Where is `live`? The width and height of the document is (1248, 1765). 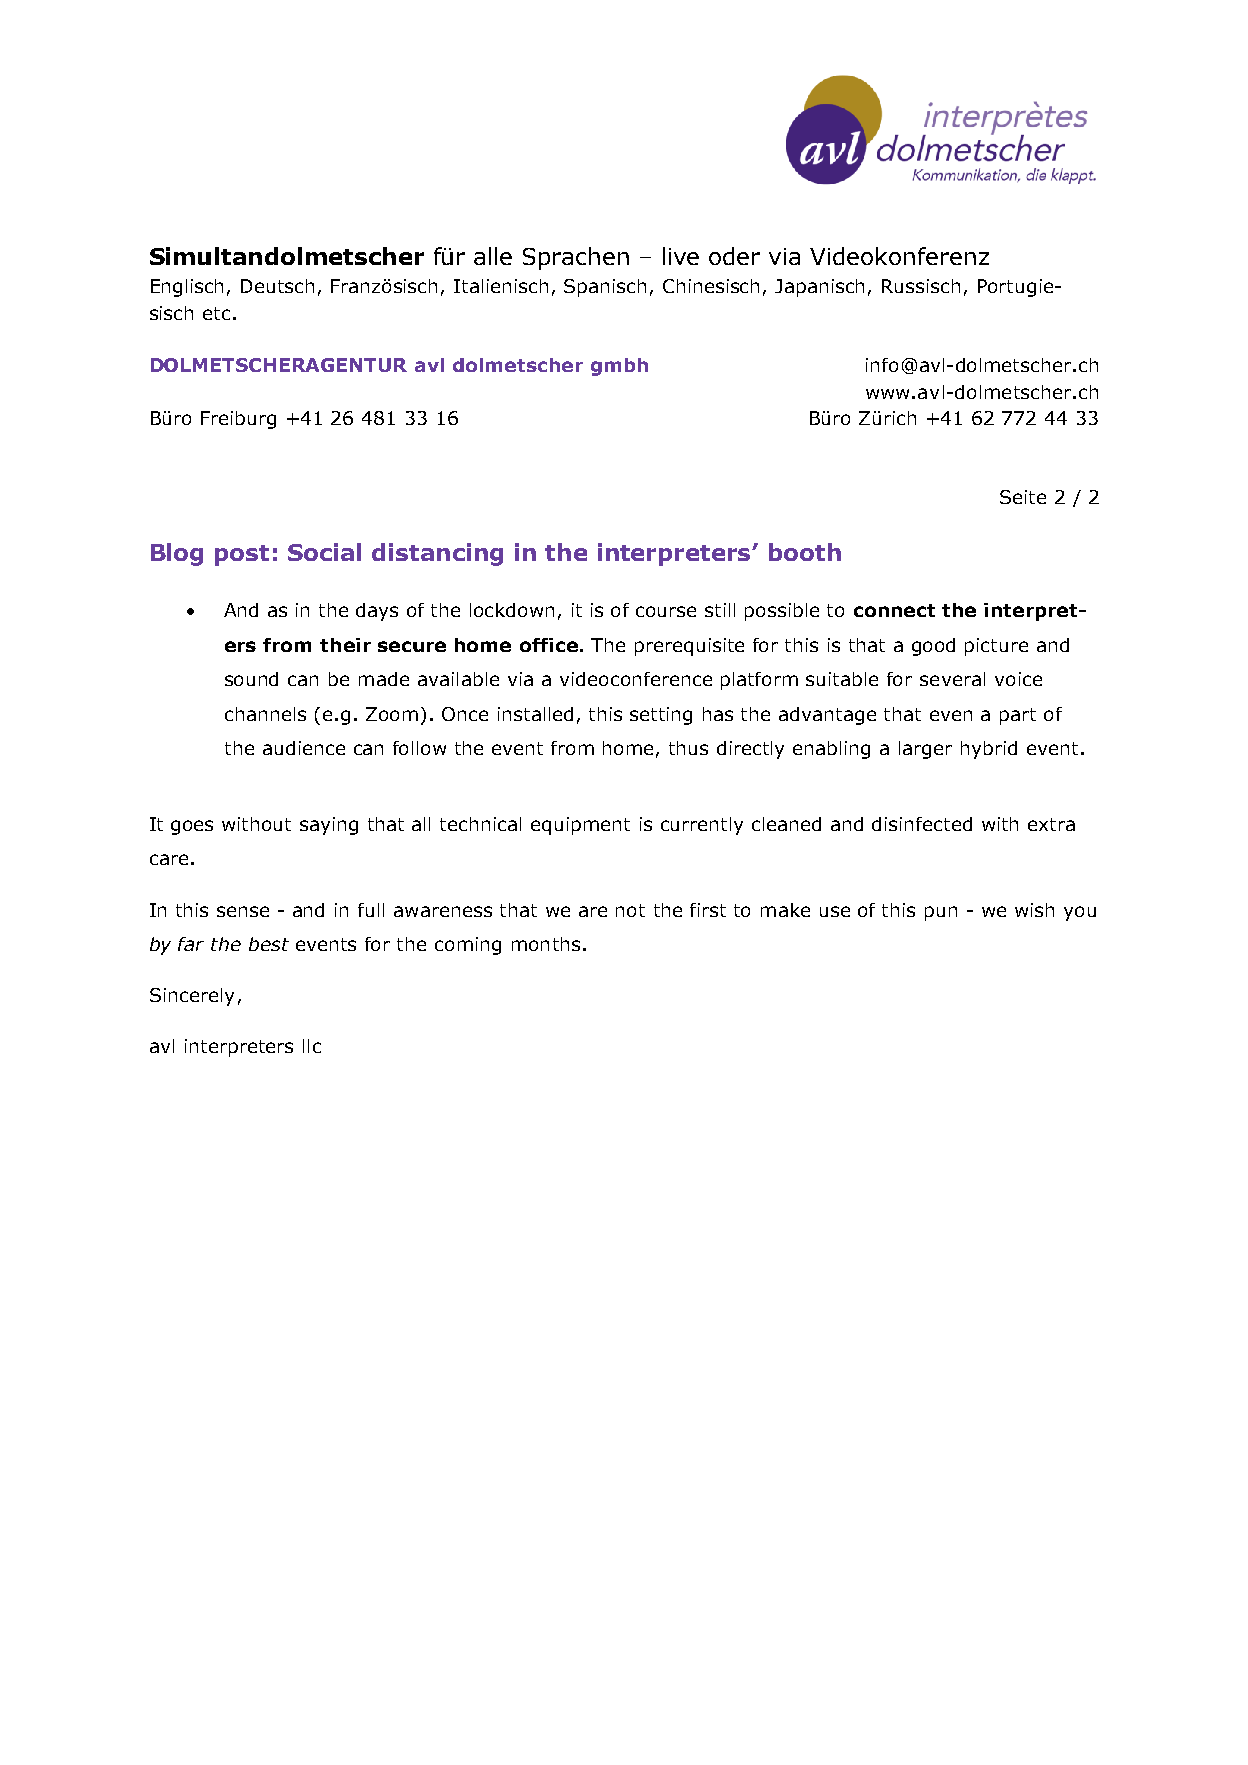
live is located at coordinates (681, 256).
